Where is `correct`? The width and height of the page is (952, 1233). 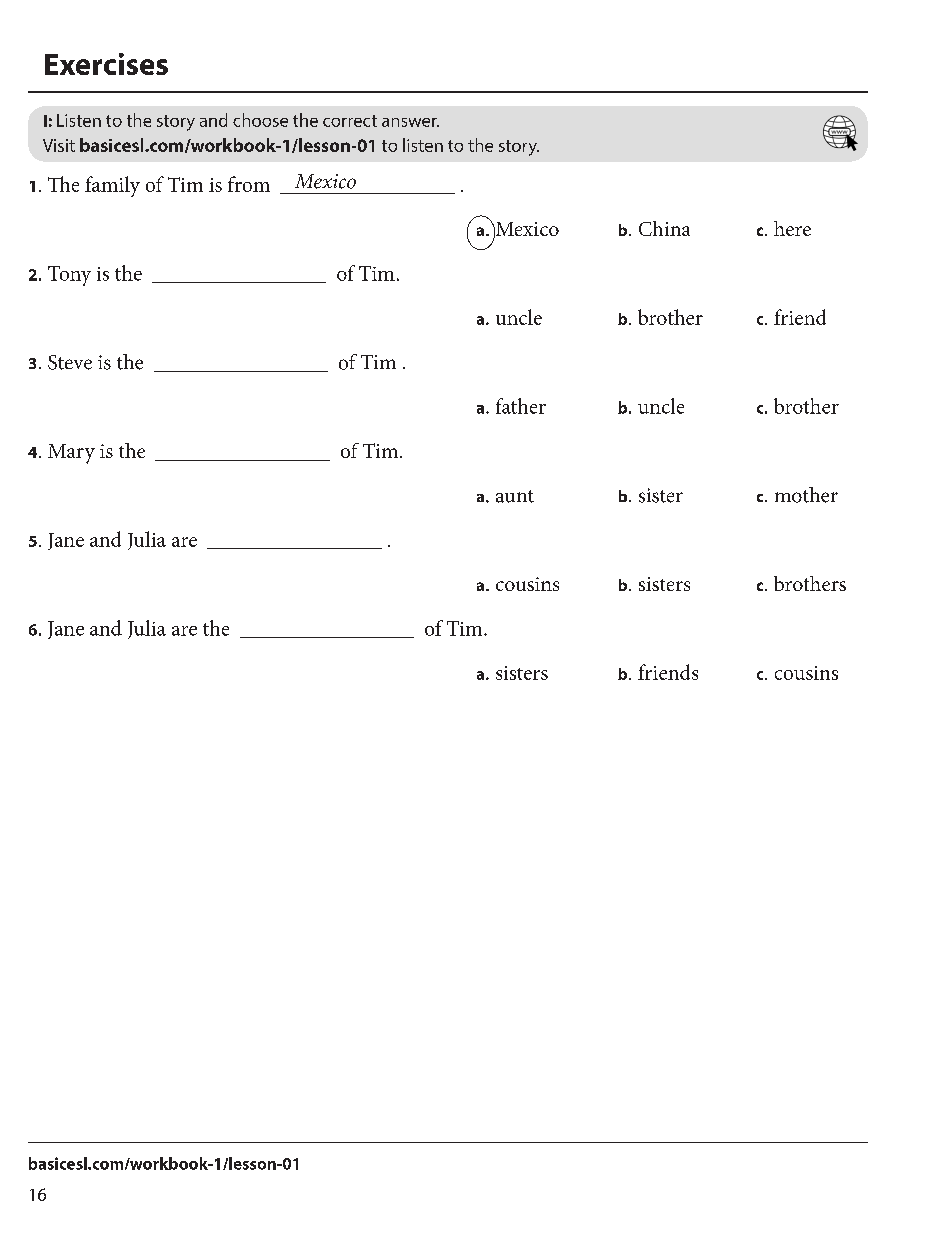
correct is located at coordinates (350, 121).
